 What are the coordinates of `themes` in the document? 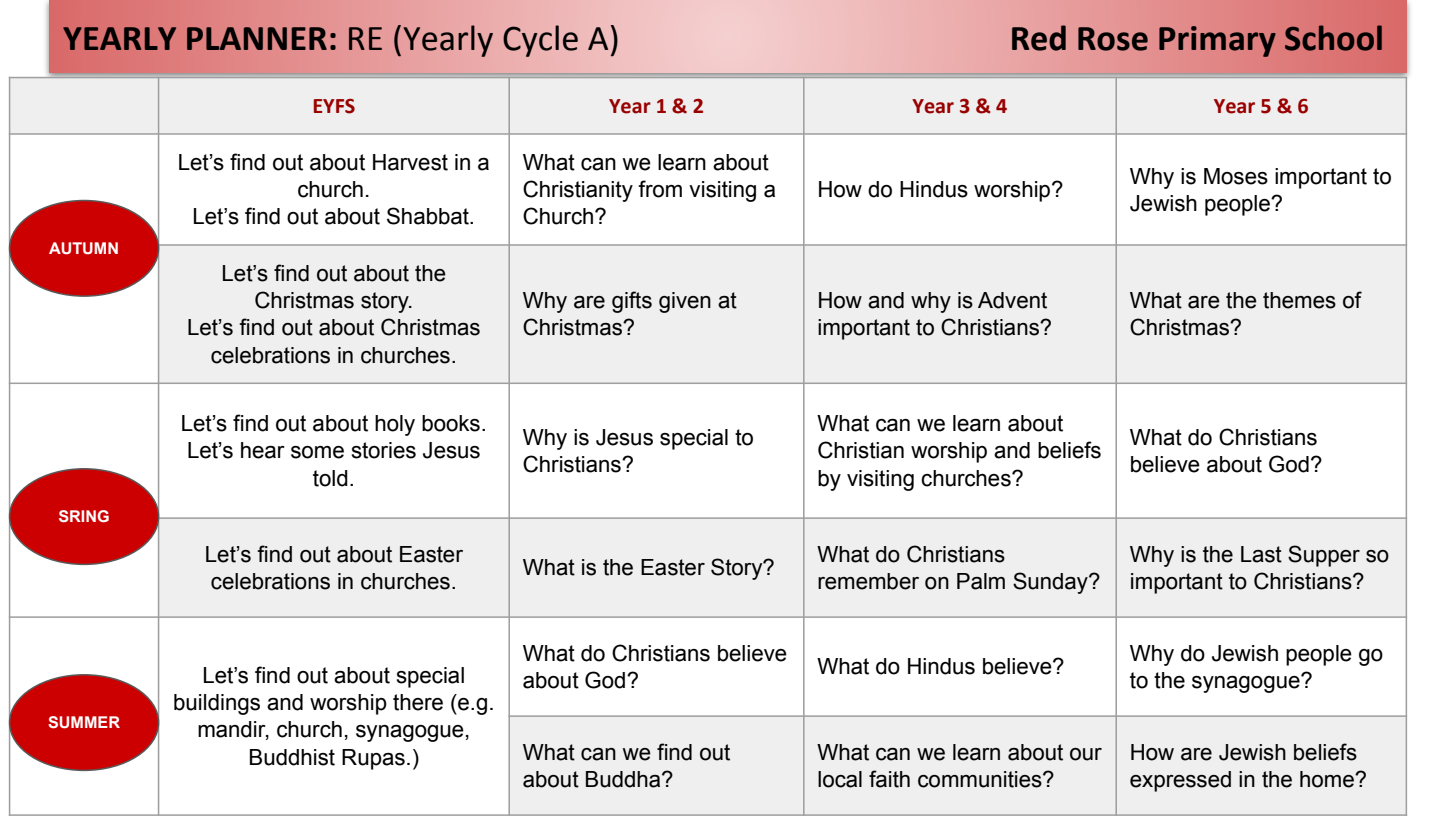 It's located at (1299, 300).
